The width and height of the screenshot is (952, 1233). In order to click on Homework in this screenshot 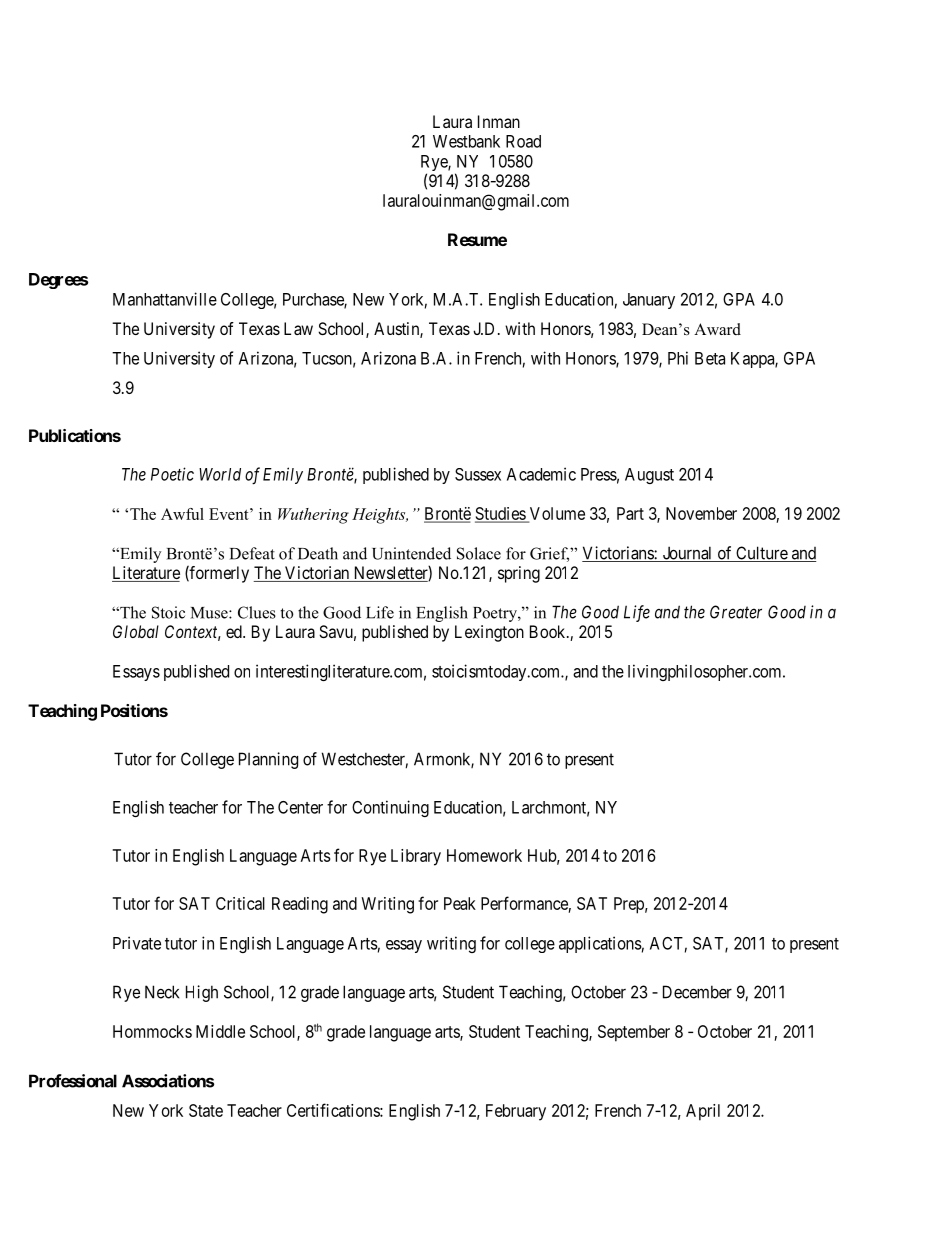, I will do `click(484, 855)`.
